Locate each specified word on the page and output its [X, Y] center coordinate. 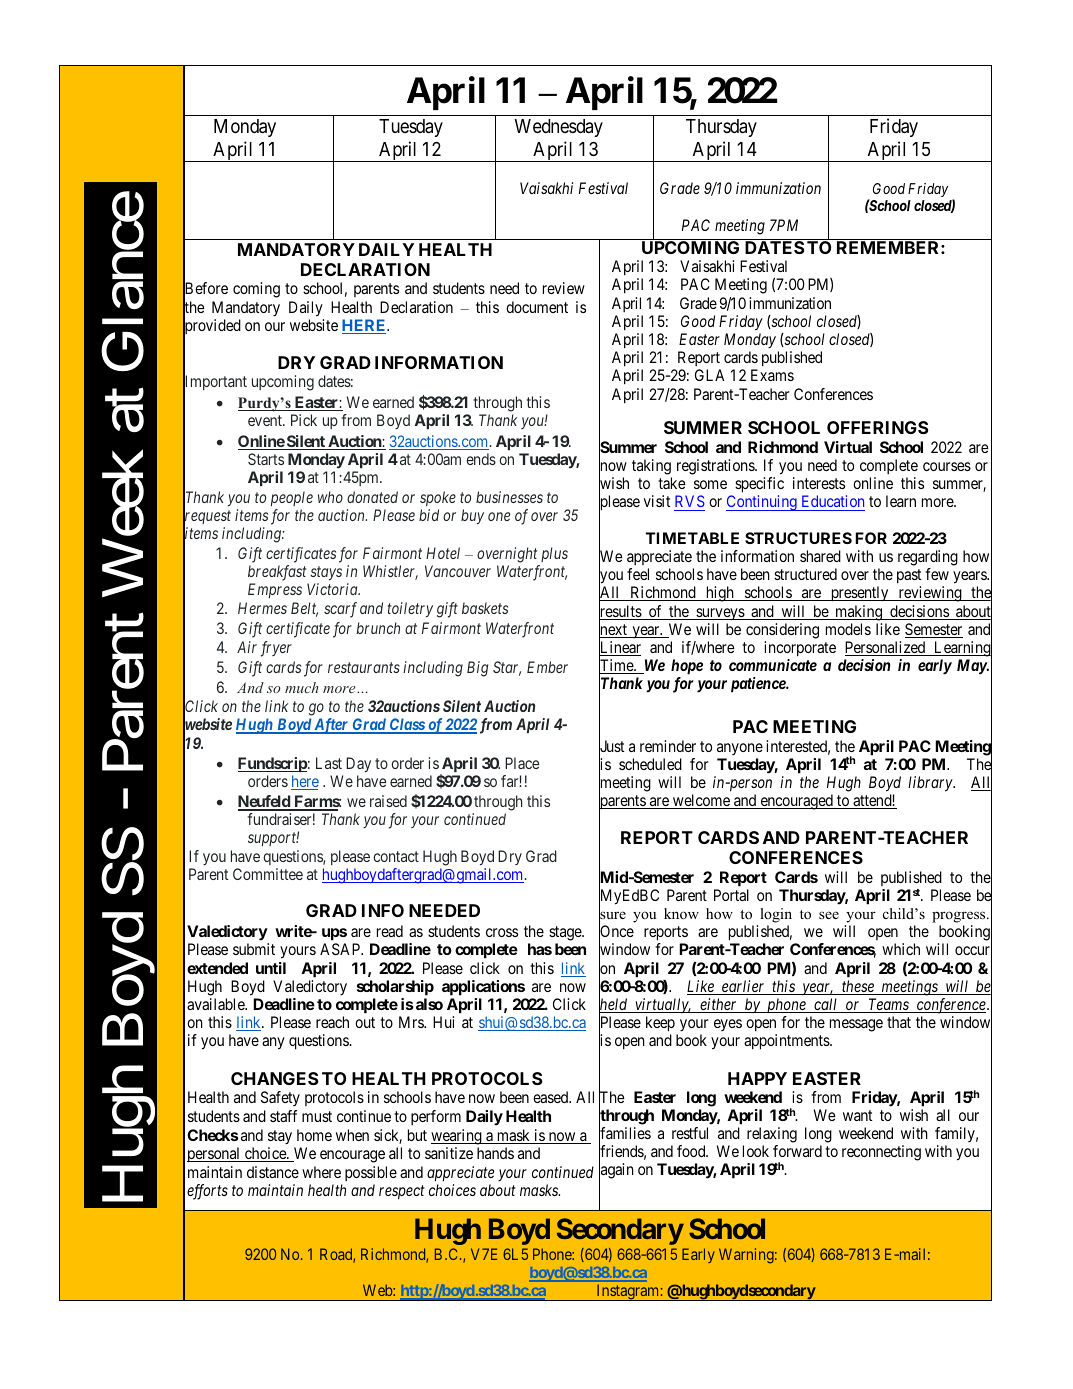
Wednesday [559, 128]
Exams [772, 375]
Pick [304, 420]
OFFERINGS [878, 427]
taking [651, 467]
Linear [620, 648]
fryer [276, 649]
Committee [268, 874]
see [829, 915]
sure [612, 916]
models [848, 629]
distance [273, 1172]
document [537, 307]
